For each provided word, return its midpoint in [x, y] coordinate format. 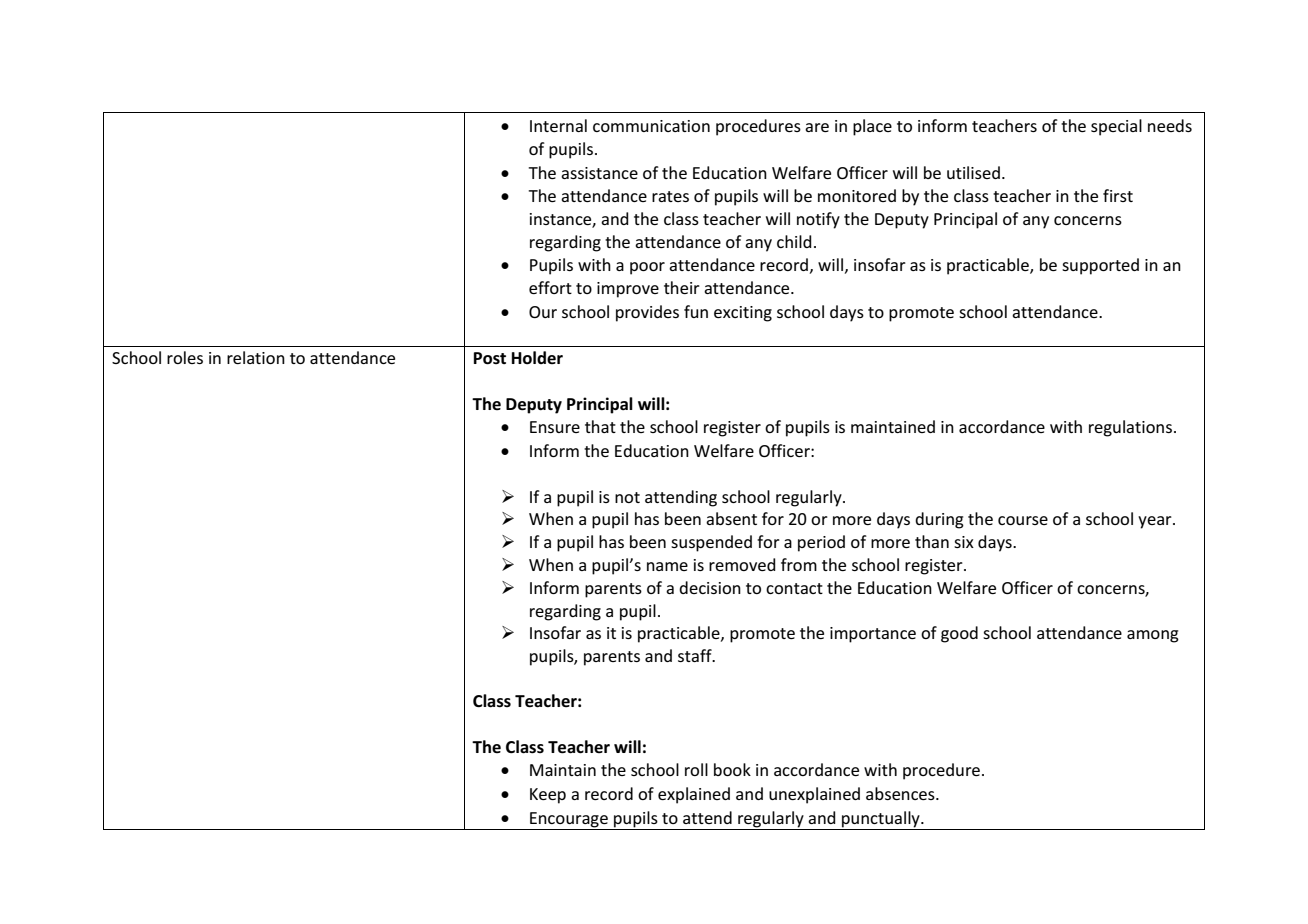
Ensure [555, 427]
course [1023, 520]
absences [901, 793]
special [1116, 127]
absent [731, 518]
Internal [558, 125]
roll [696, 769]
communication [651, 126]
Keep [548, 796]
